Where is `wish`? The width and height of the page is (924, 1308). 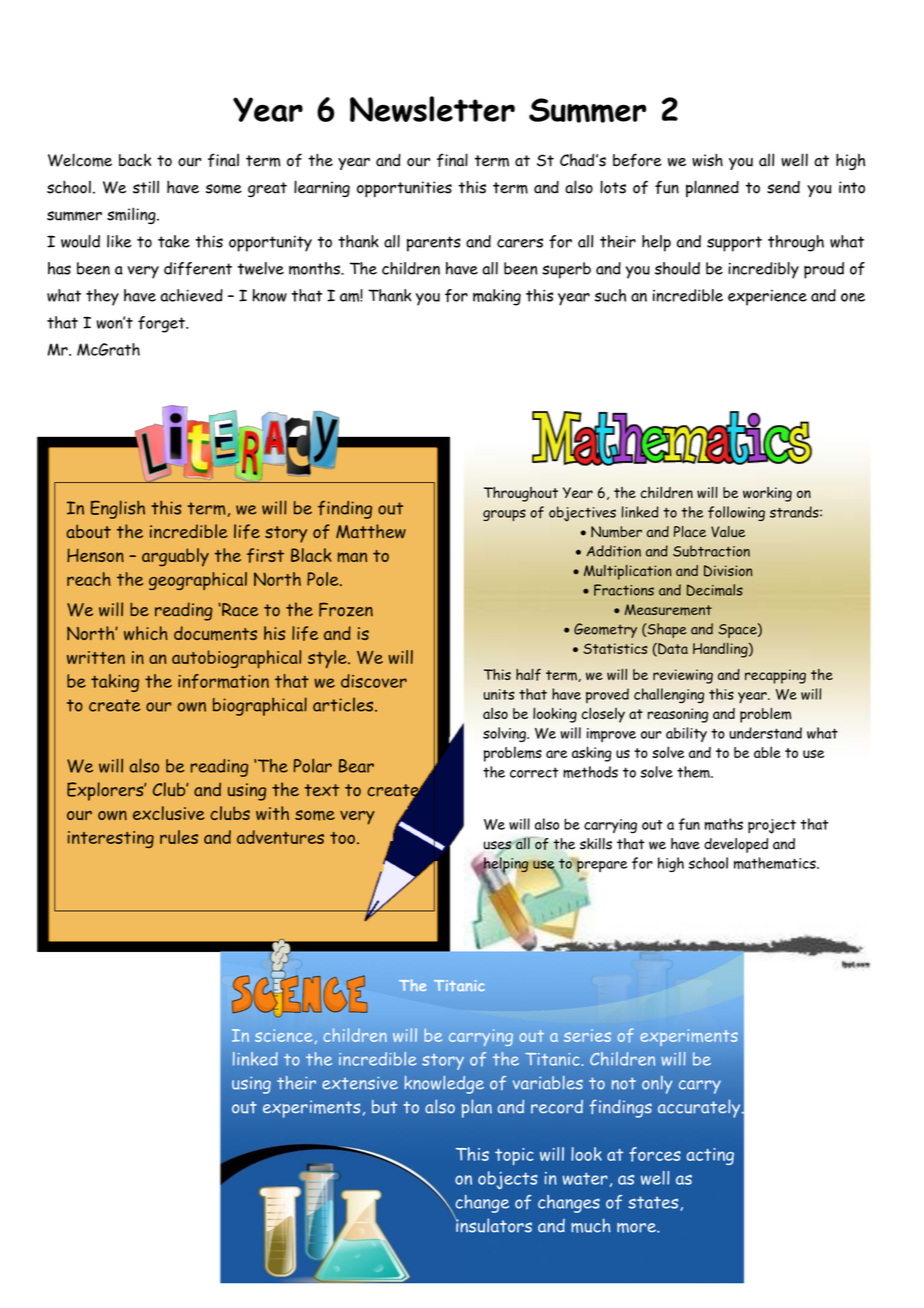 wish is located at coordinates (707, 160).
